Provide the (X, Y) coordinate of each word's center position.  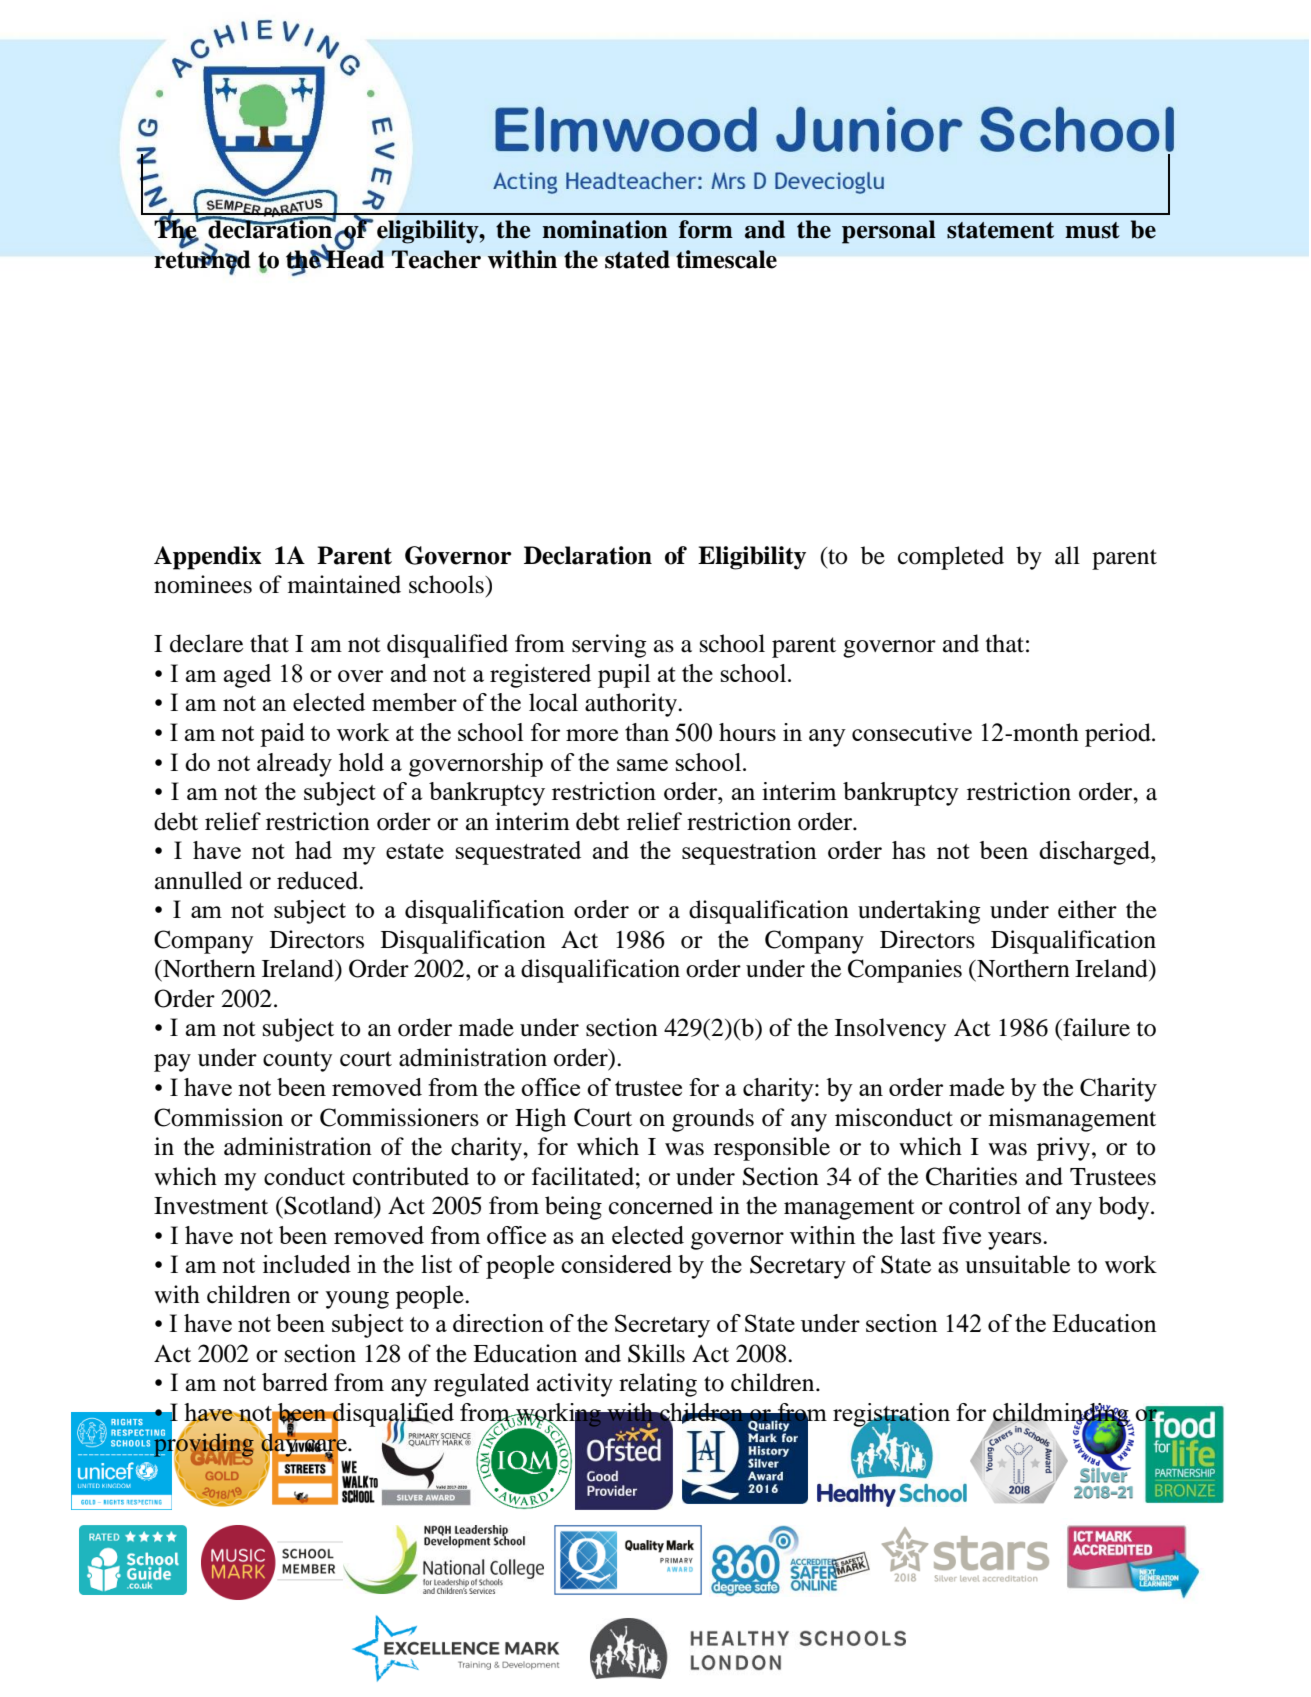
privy (1065, 1149)
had (313, 850)
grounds (713, 1120)
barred (295, 1382)
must (1092, 230)
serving (609, 646)
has (908, 850)
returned (202, 259)
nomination (605, 229)
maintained (344, 584)
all (1067, 555)
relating (658, 1385)
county (297, 1061)
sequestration (749, 853)
